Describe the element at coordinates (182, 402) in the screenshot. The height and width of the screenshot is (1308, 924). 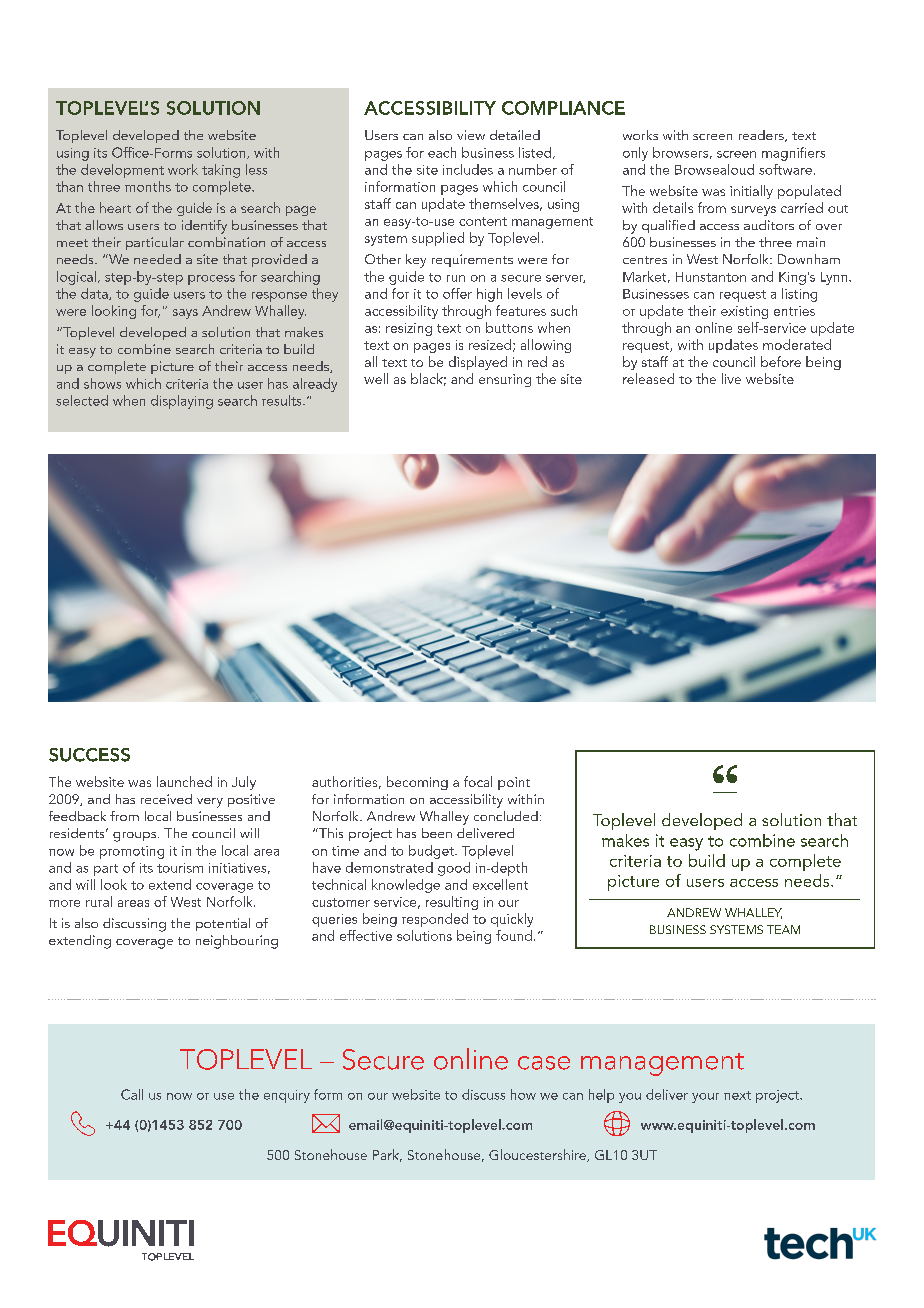
I see `displaying` at that location.
